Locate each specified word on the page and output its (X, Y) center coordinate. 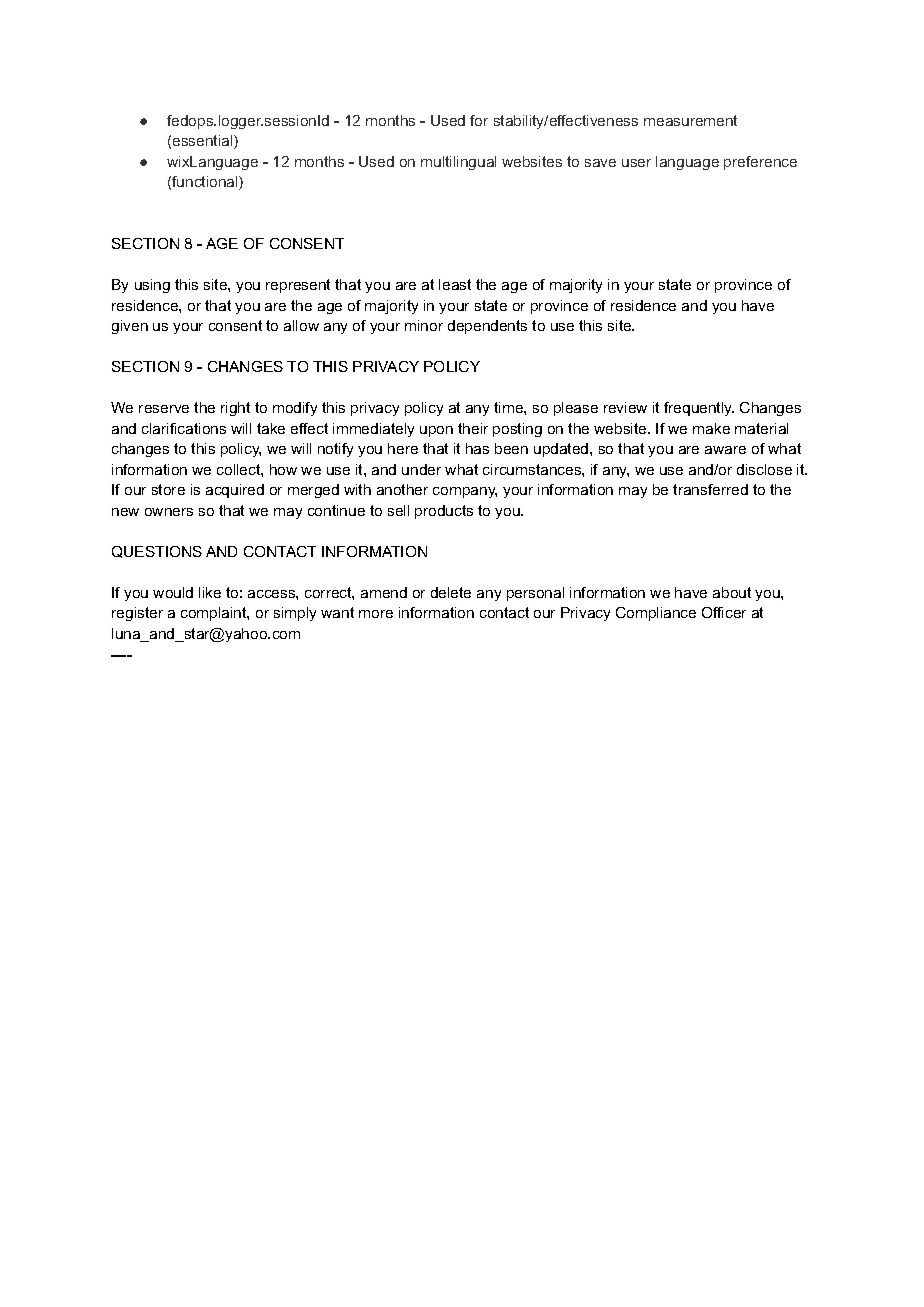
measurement (690, 120)
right (235, 409)
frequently (699, 409)
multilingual (458, 163)
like (210, 592)
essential (204, 142)
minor (424, 325)
